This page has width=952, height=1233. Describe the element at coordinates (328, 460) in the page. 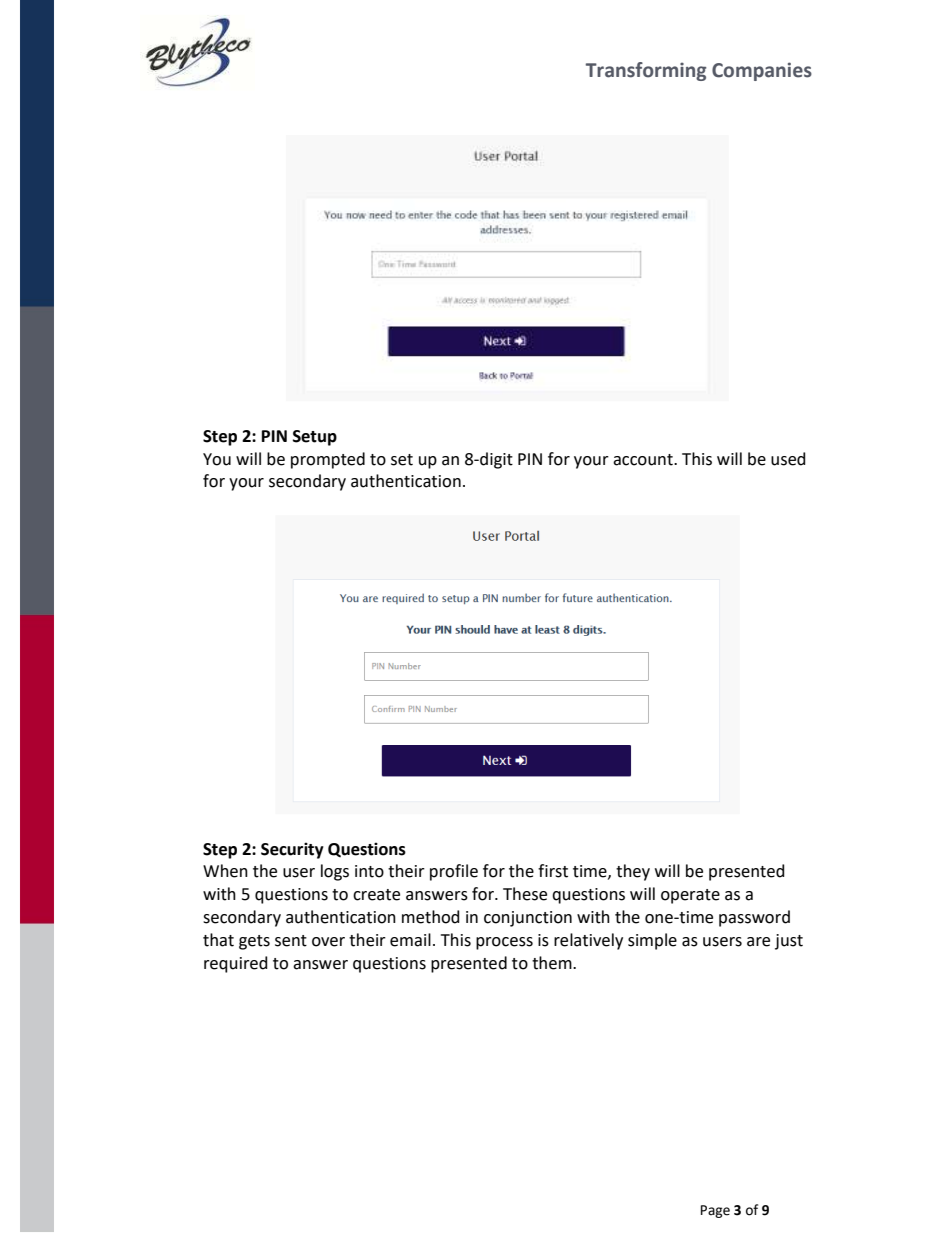

I see `prompted` at that location.
